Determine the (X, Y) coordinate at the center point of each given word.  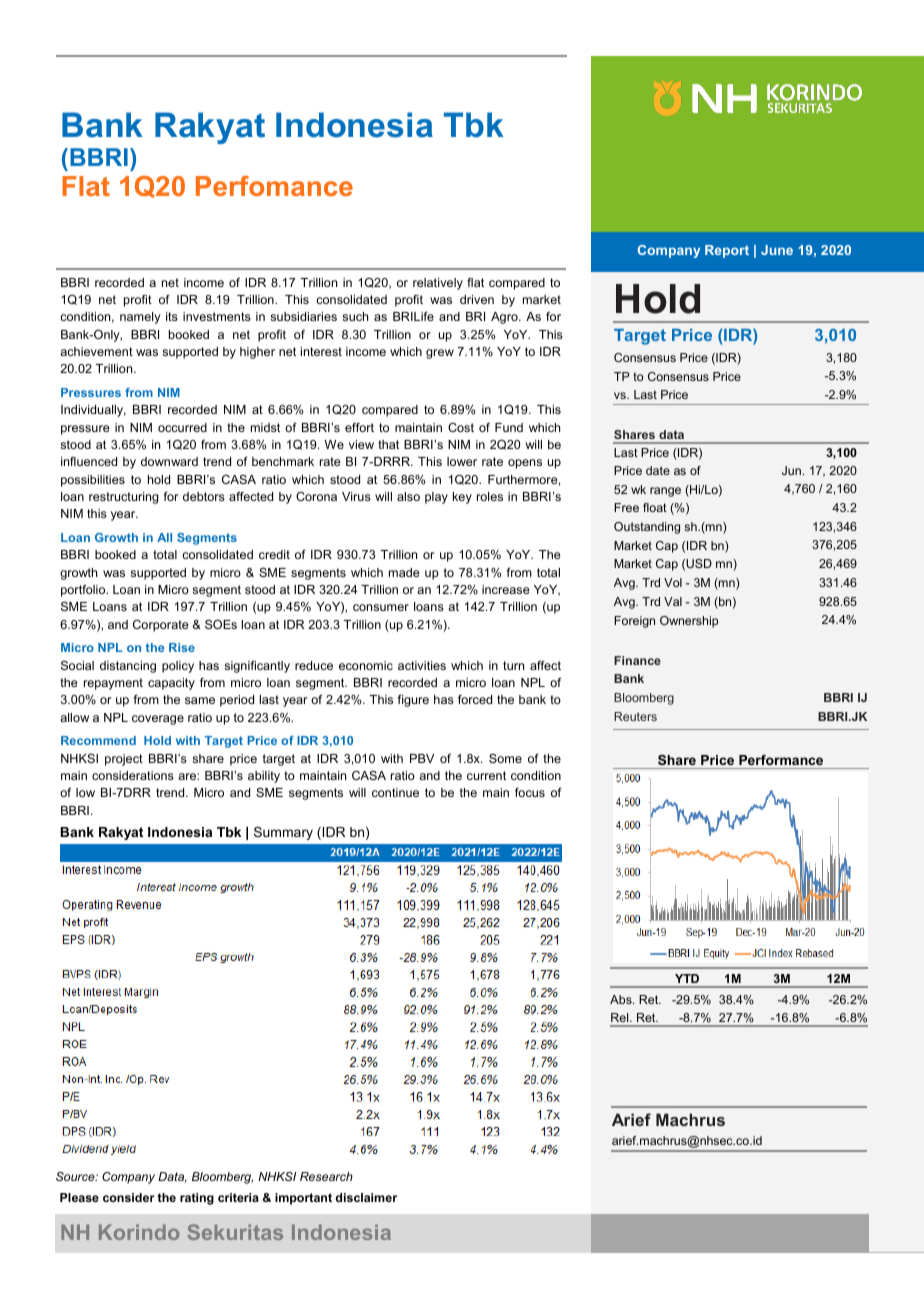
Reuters (635, 716)
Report (727, 251)
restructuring (124, 498)
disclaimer (366, 1197)
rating (197, 1199)
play (436, 498)
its (172, 316)
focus (530, 792)
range (665, 492)
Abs (622, 999)
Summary (283, 833)
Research (326, 1176)
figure (413, 700)
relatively (438, 284)
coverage (158, 720)
